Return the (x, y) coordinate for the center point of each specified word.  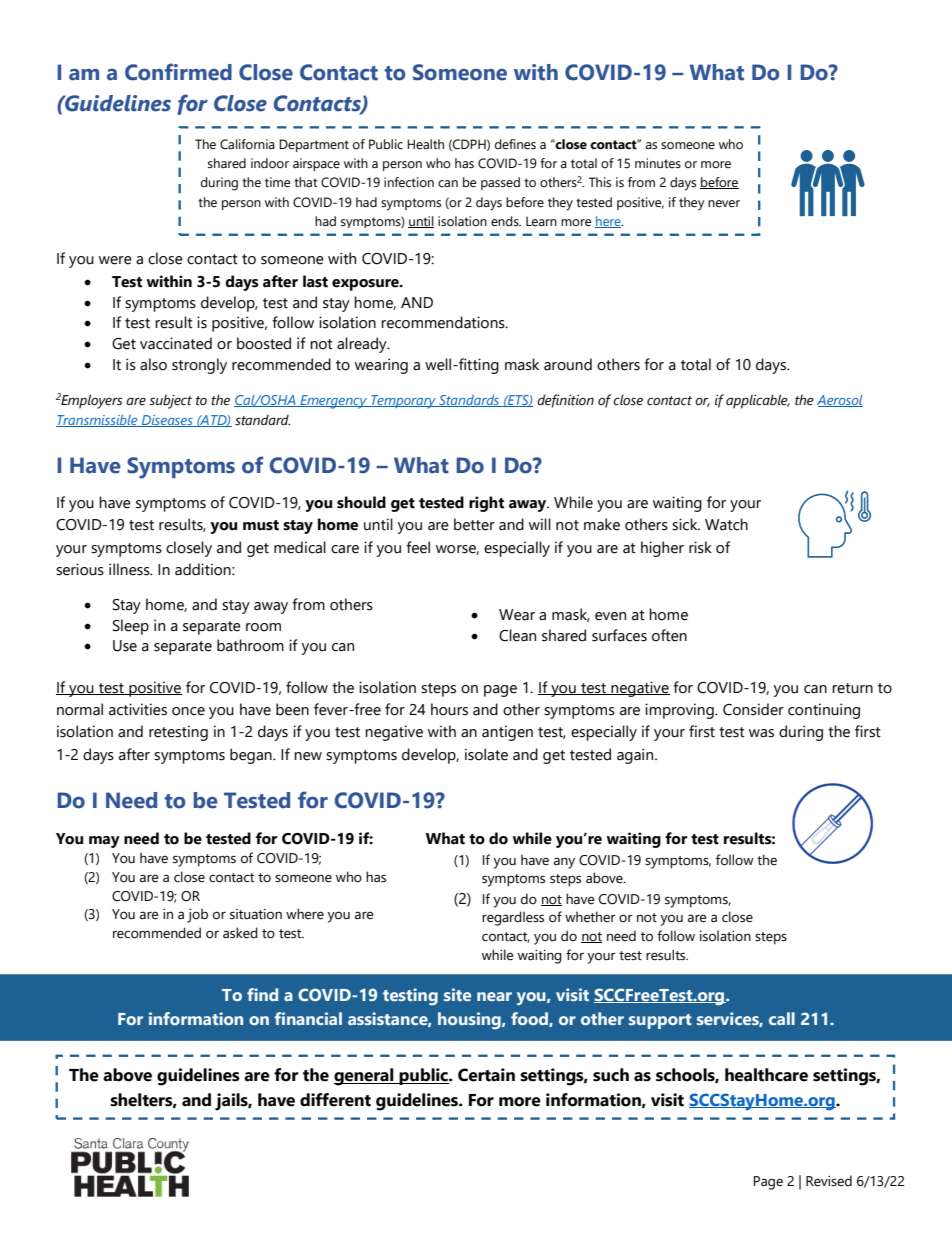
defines (515, 144)
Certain (486, 1075)
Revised (829, 1181)
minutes (658, 163)
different (335, 1100)
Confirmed (178, 72)
